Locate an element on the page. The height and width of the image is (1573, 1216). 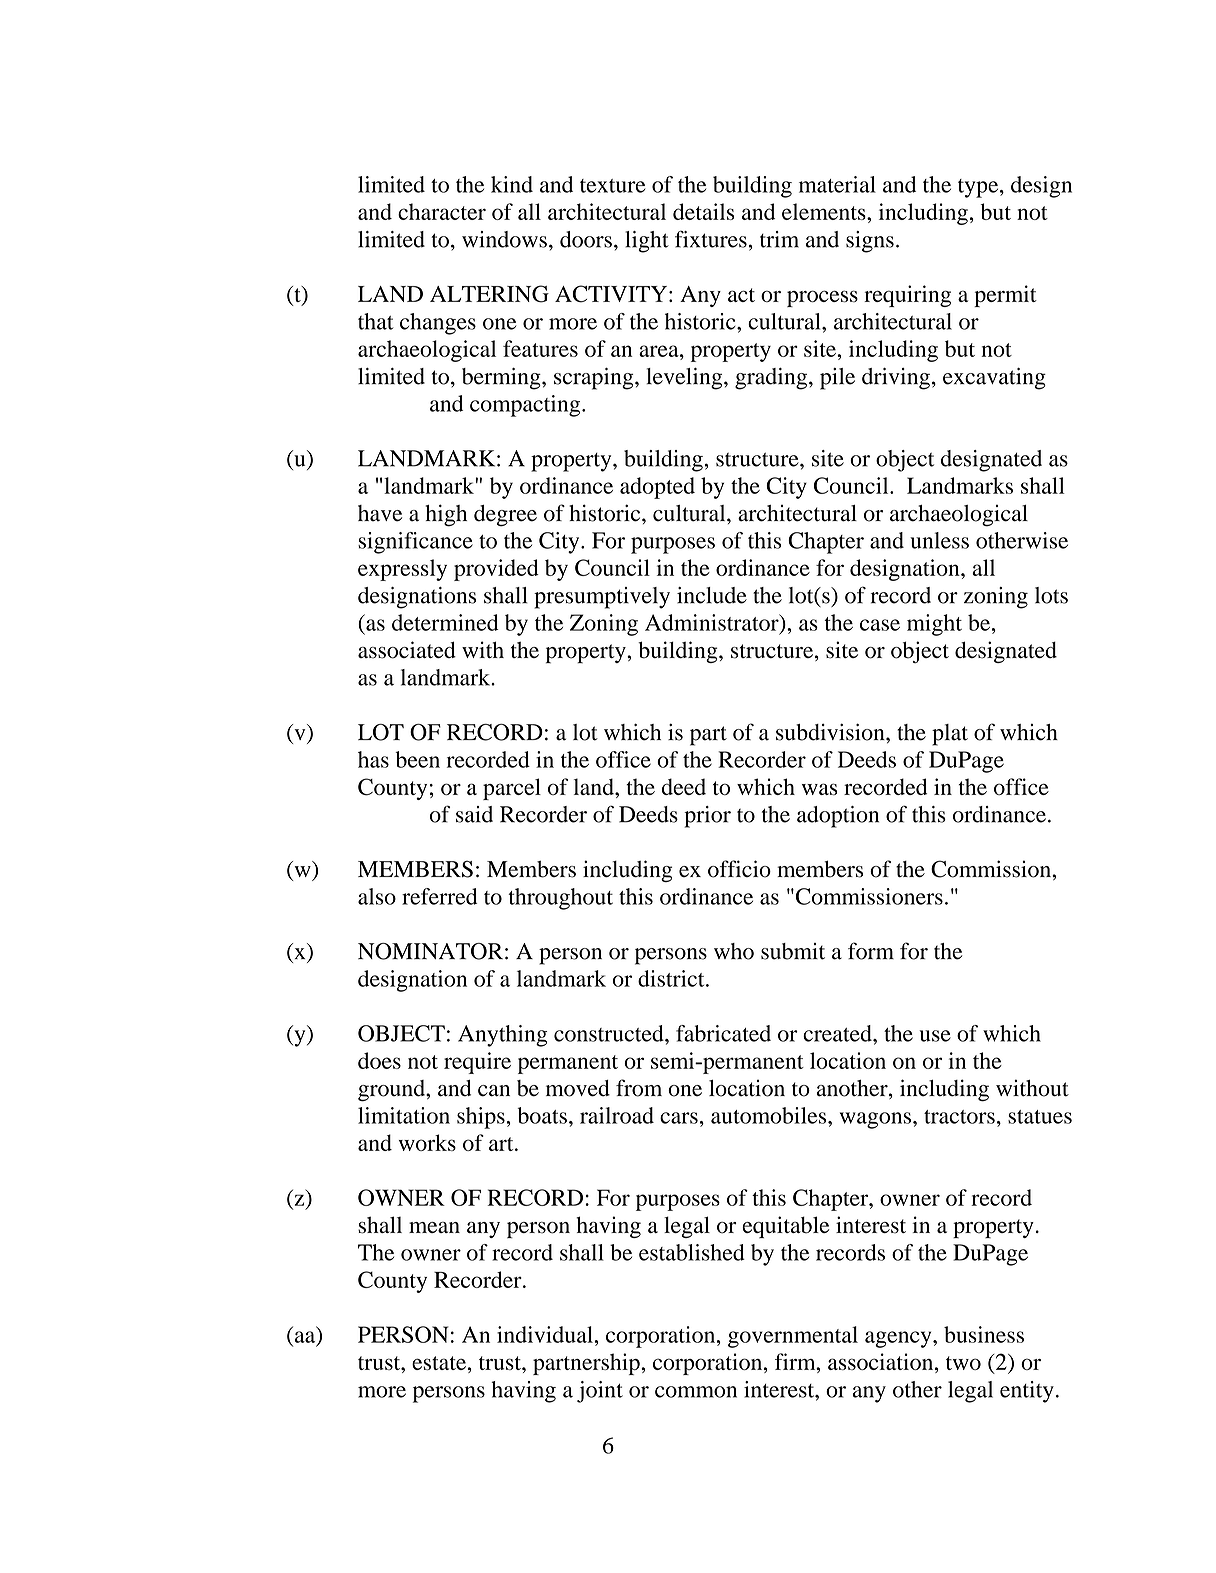
fabricated is located at coordinates (723, 1033).
